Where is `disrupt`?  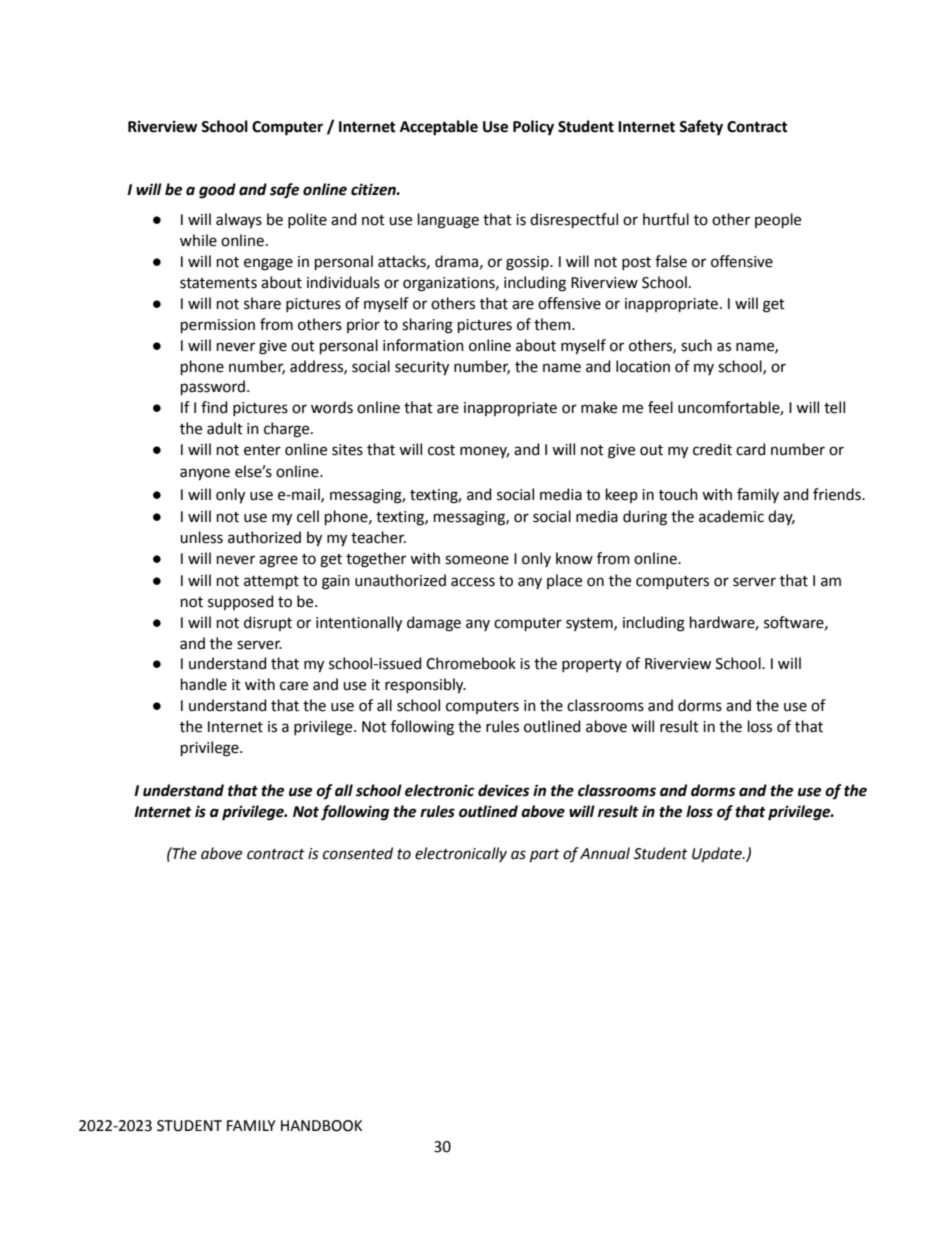
disrupt is located at coordinates (268, 623).
